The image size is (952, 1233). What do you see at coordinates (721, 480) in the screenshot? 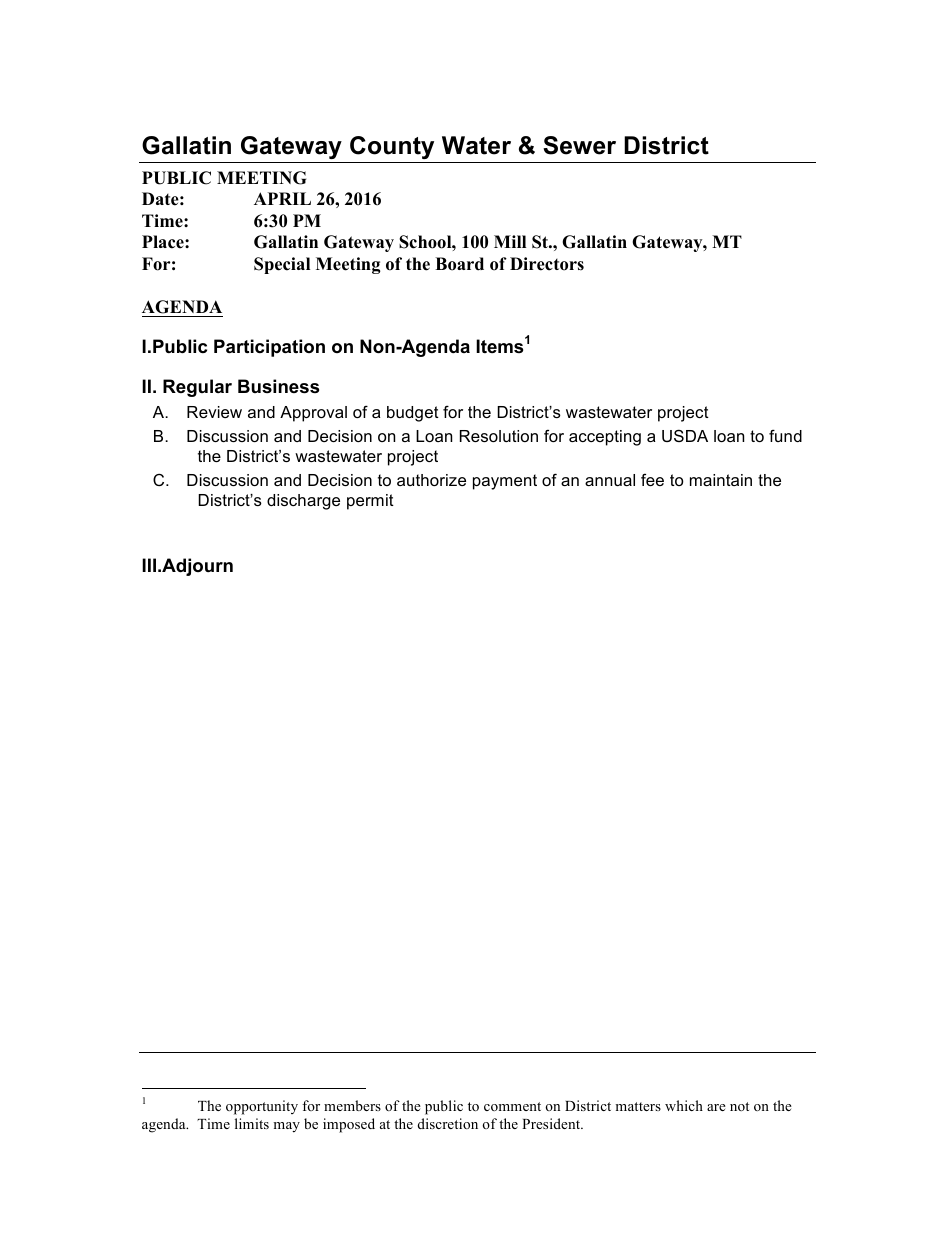
I see `maintain` at bounding box center [721, 480].
